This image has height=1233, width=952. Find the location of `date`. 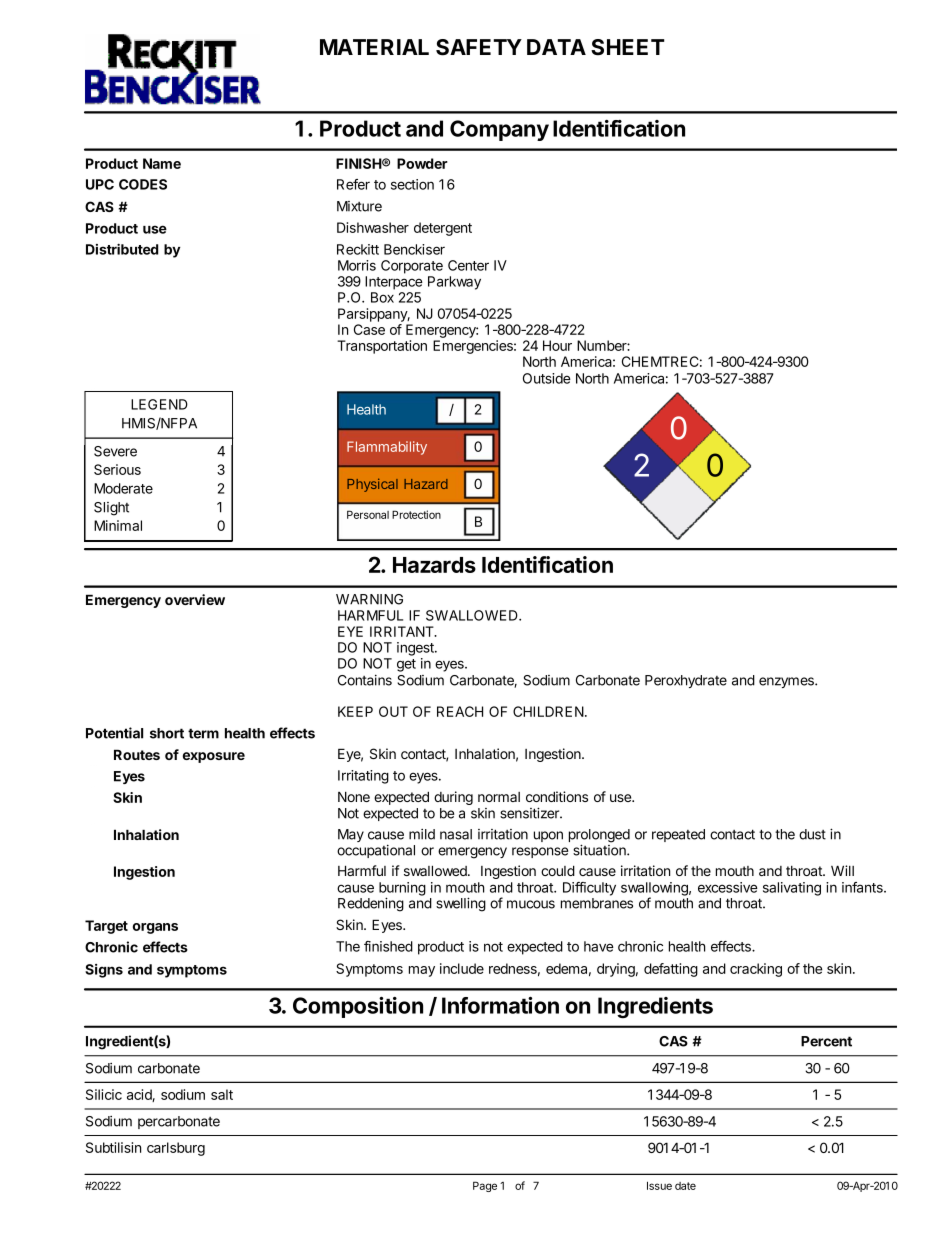

date is located at coordinates (685, 1186).
